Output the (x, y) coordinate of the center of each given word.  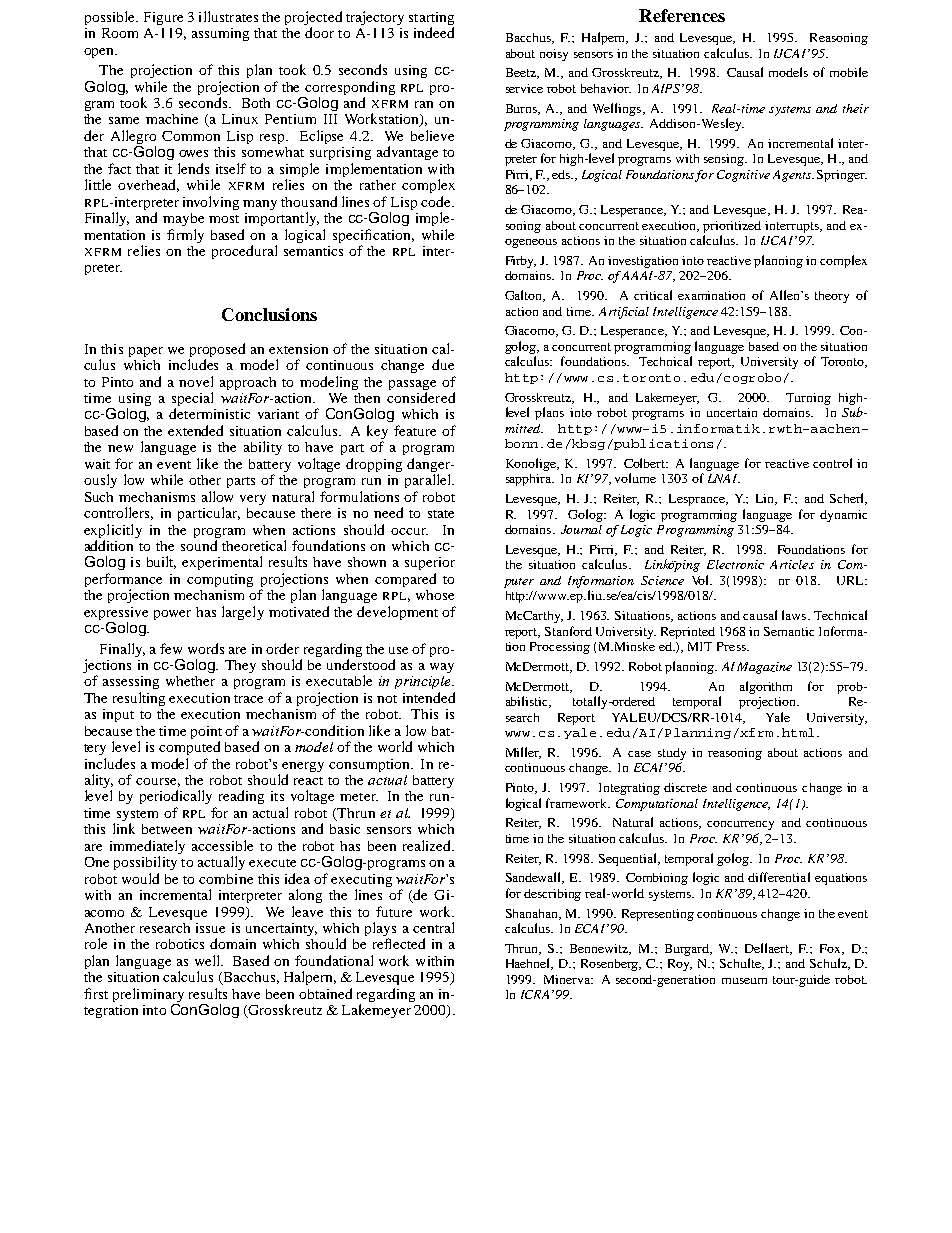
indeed (434, 32)
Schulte (741, 964)
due (443, 364)
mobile (849, 72)
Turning (808, 399)
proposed (217, 350)
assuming (220, 34)
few (171, 648)
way (442, 668)
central (433, 927)
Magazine (764, 668)
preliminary (148, 996)
